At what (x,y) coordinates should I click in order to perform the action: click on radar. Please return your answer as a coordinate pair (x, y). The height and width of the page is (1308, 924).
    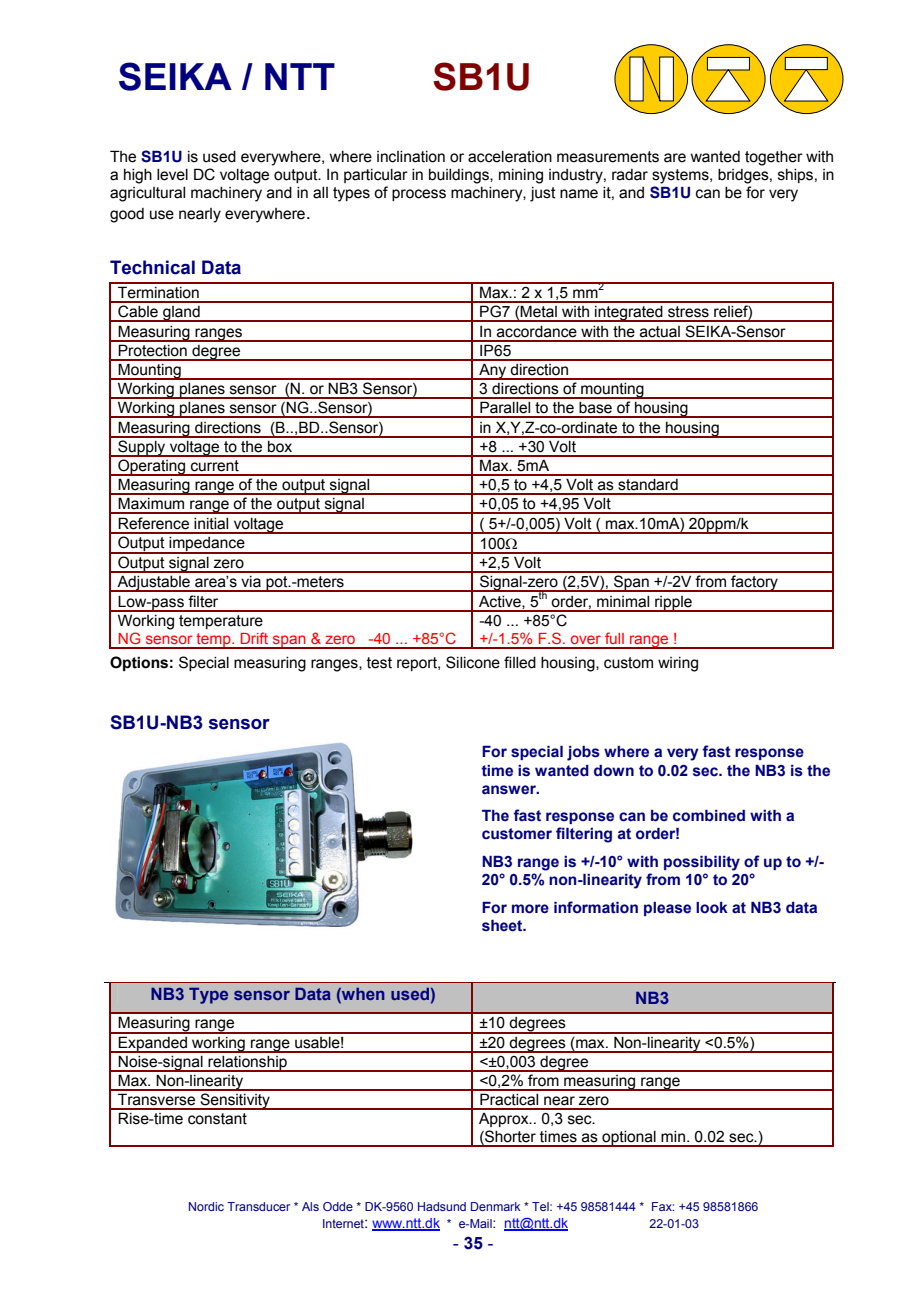
    Looking at the image, I should click on (630, 175).
